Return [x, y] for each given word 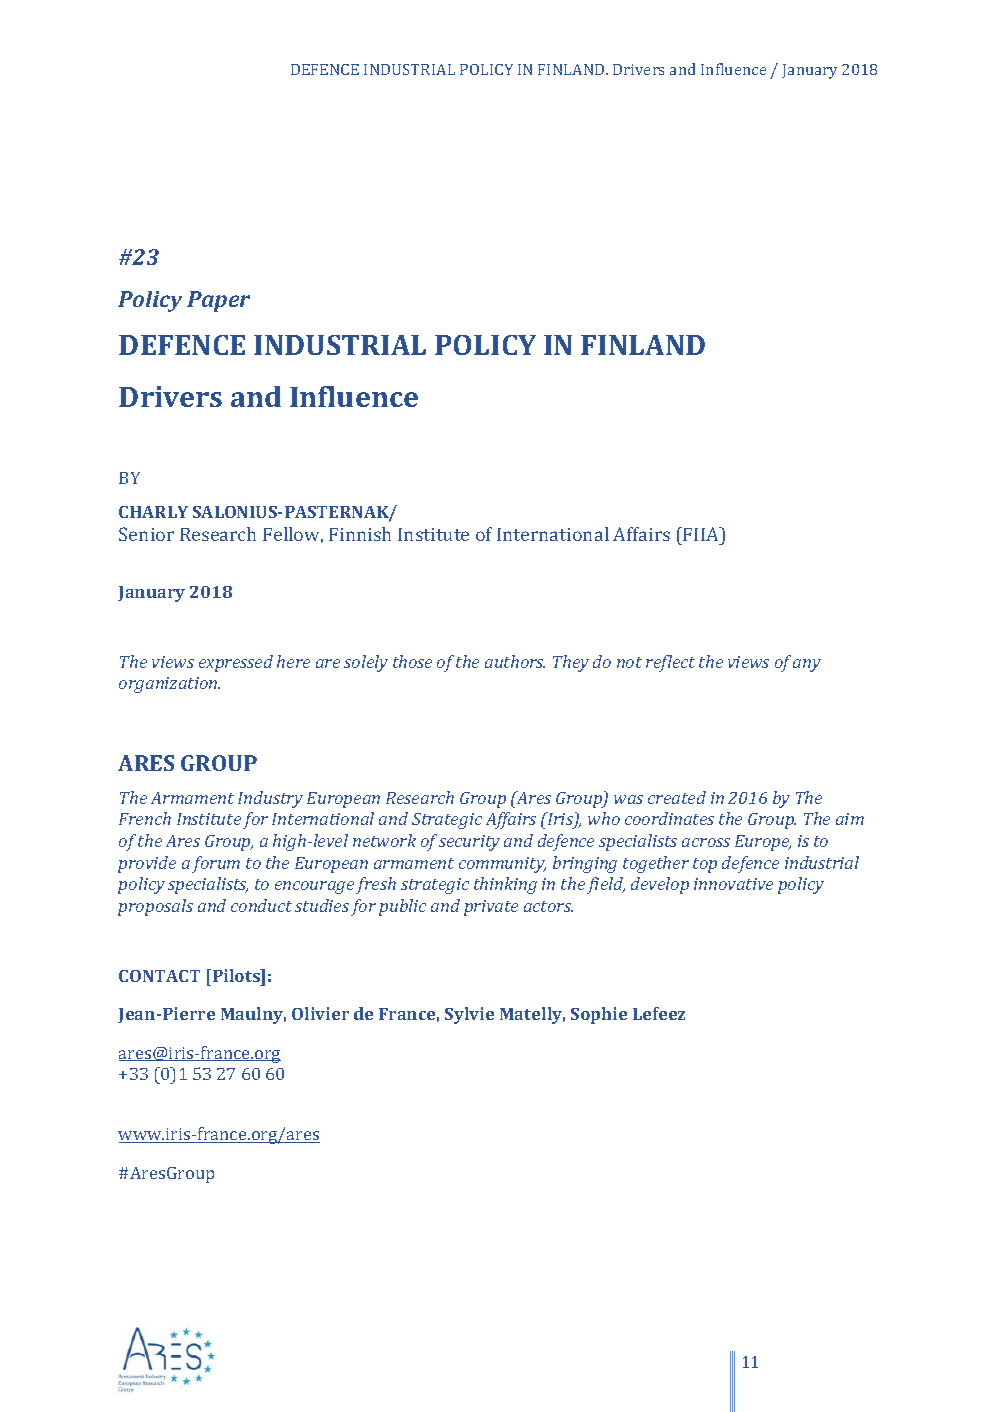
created [677, 797]
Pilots [236, 975]
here [293, 661]
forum [216, 864]
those [412, 661]
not [629, 662]
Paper [218, 301]
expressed [236, 663]
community [502, 865]
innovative [733, 884]
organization [169, 685]
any [807, 665]
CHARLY [153, 512]
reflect [670, 663]
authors [515, 661]
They [571, 663]
